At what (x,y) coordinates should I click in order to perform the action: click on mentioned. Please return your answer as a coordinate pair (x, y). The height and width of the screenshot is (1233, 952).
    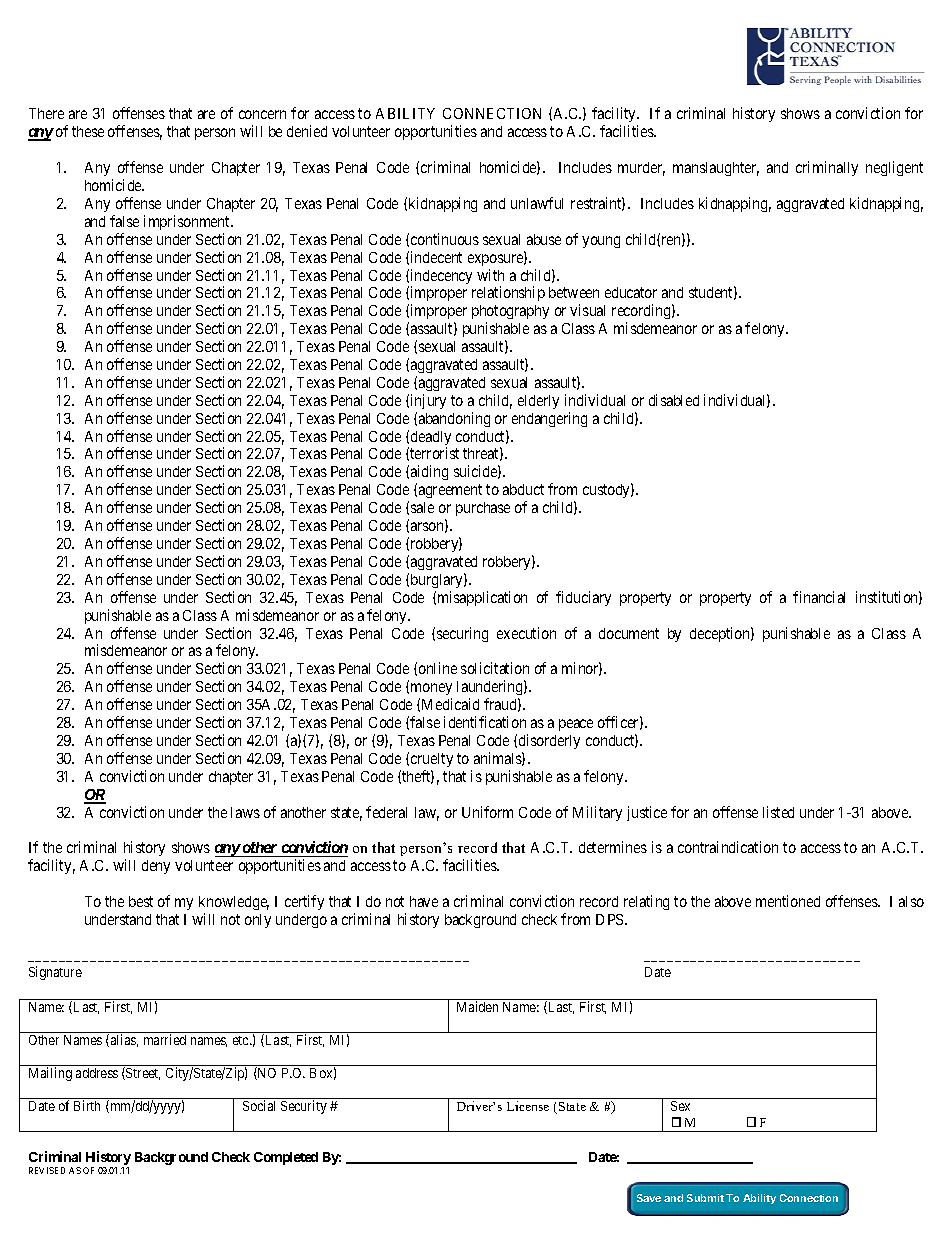
    Looking at the image, I should click on (788, 901).
